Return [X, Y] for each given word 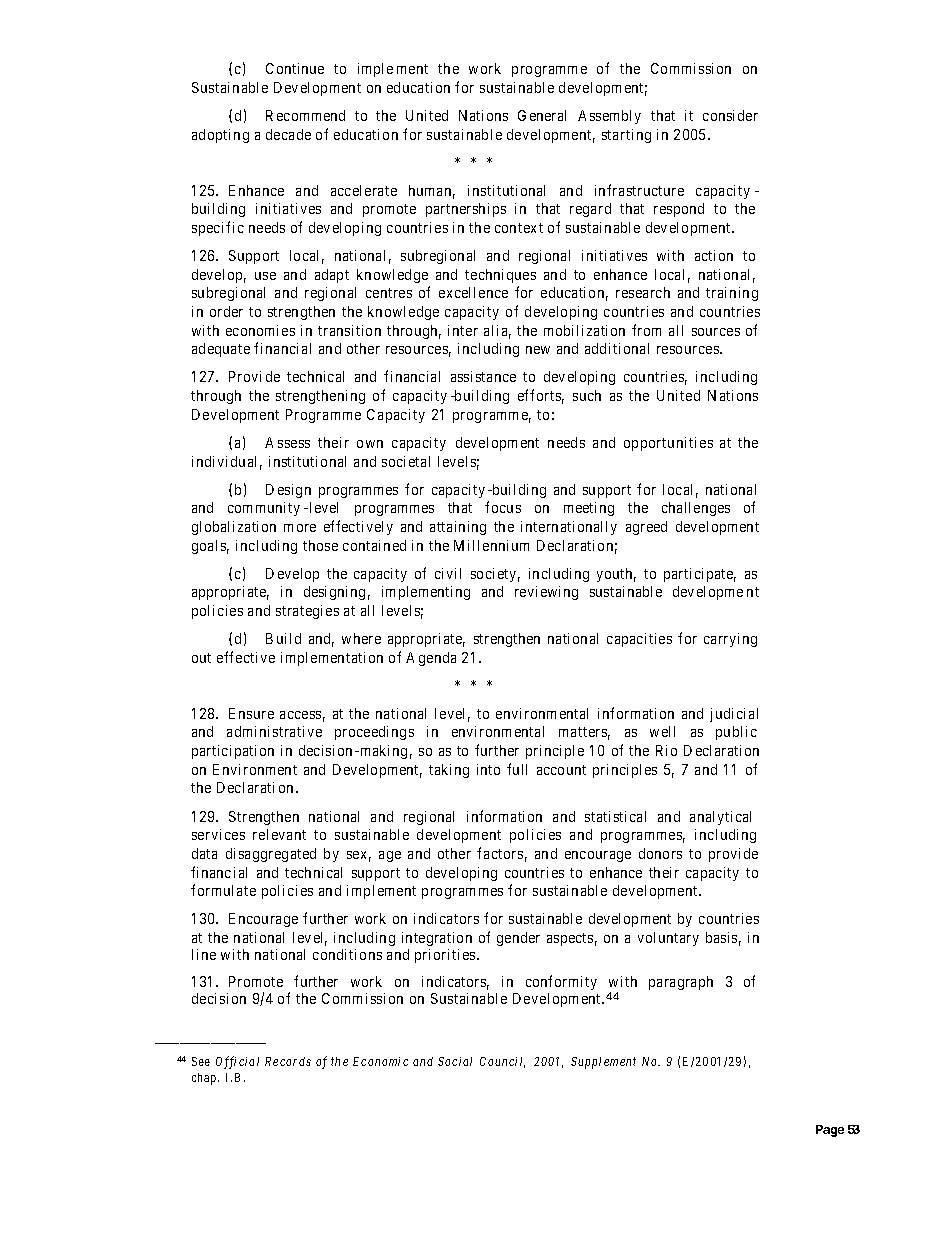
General [542, 115]
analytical [720, 818]
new [538, 350]
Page [830, 1131]
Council [502, 1062]
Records [288, 1061]
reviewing [546, 593]
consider [730, 115]
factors [500, 853]
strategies [307, 612]
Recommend [305, 115]
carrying [730, 640]
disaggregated [271, 855]
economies [260, 330]
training [732, 294]
